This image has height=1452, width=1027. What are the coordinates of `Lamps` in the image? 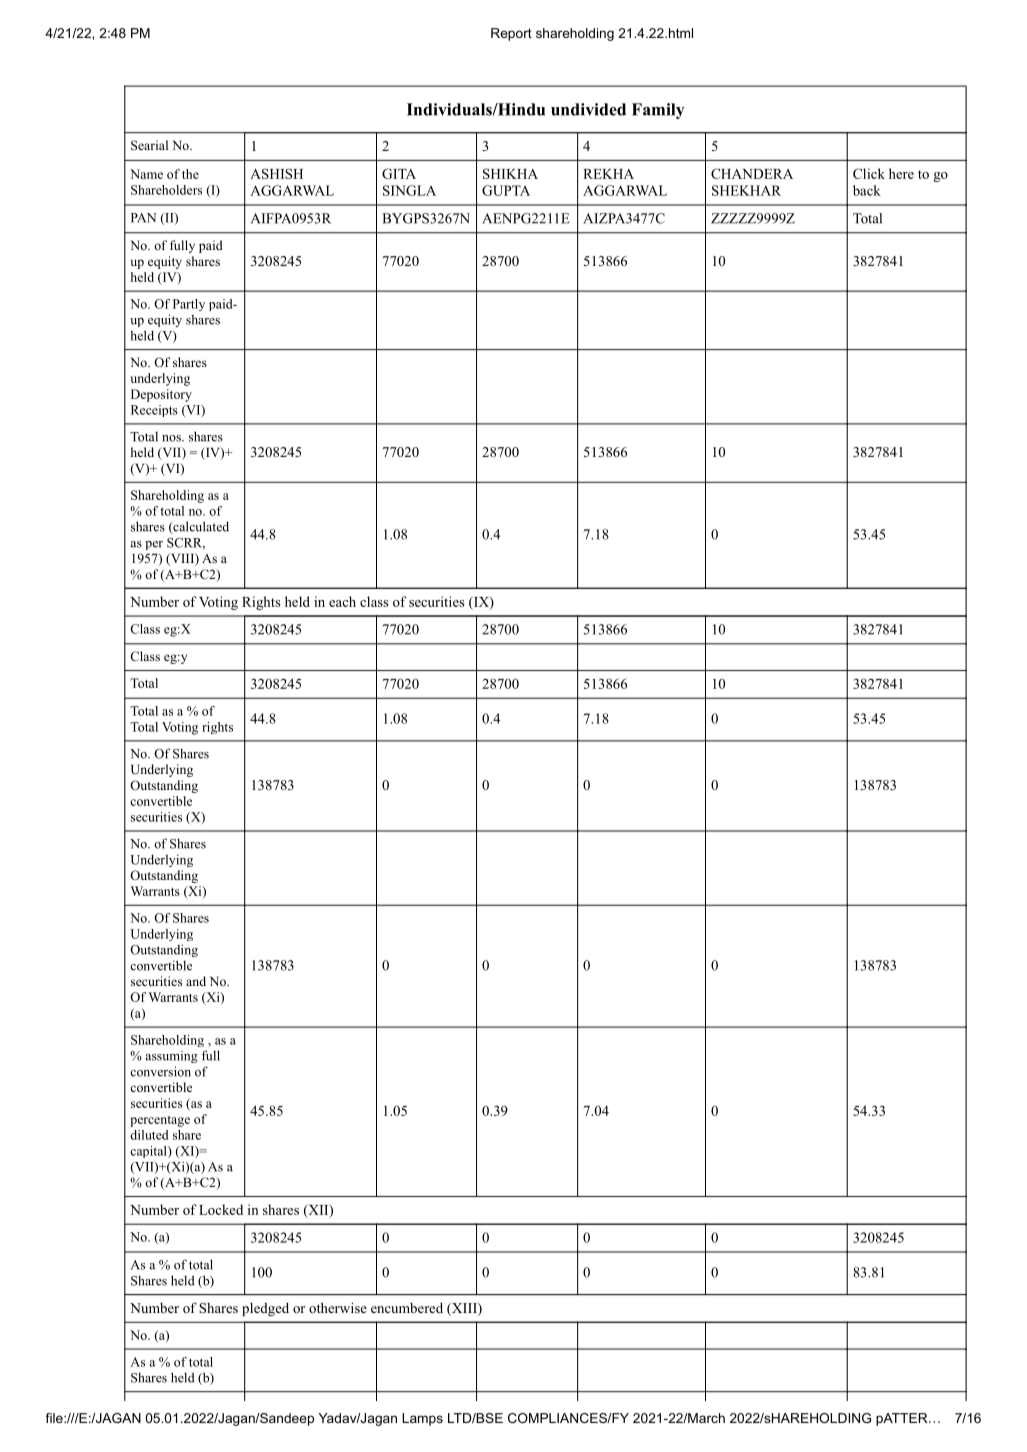 It's located at (422, 1419).
